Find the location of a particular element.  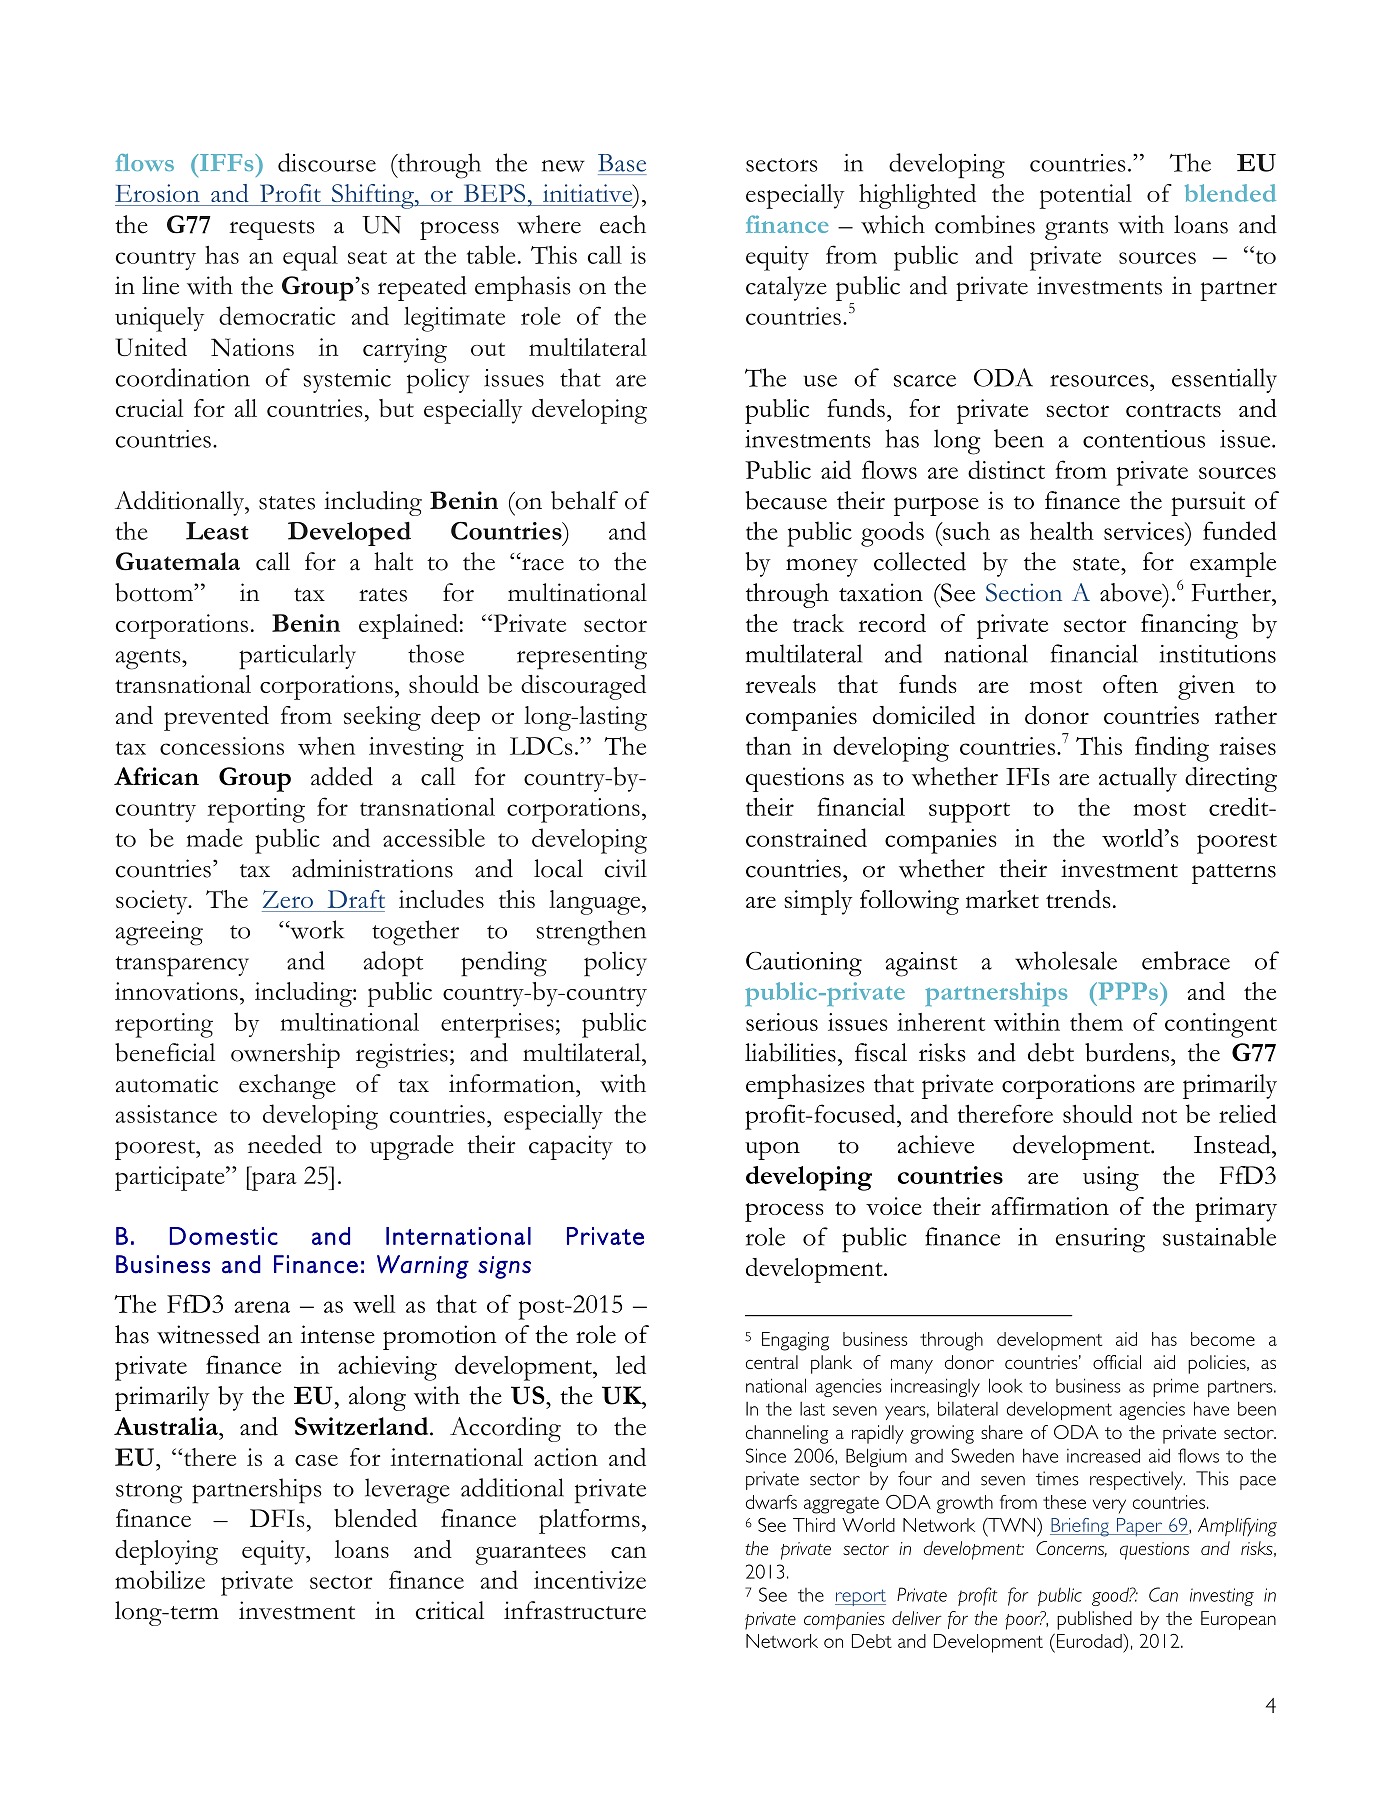

potential is located at coordinates (1085, 196).
